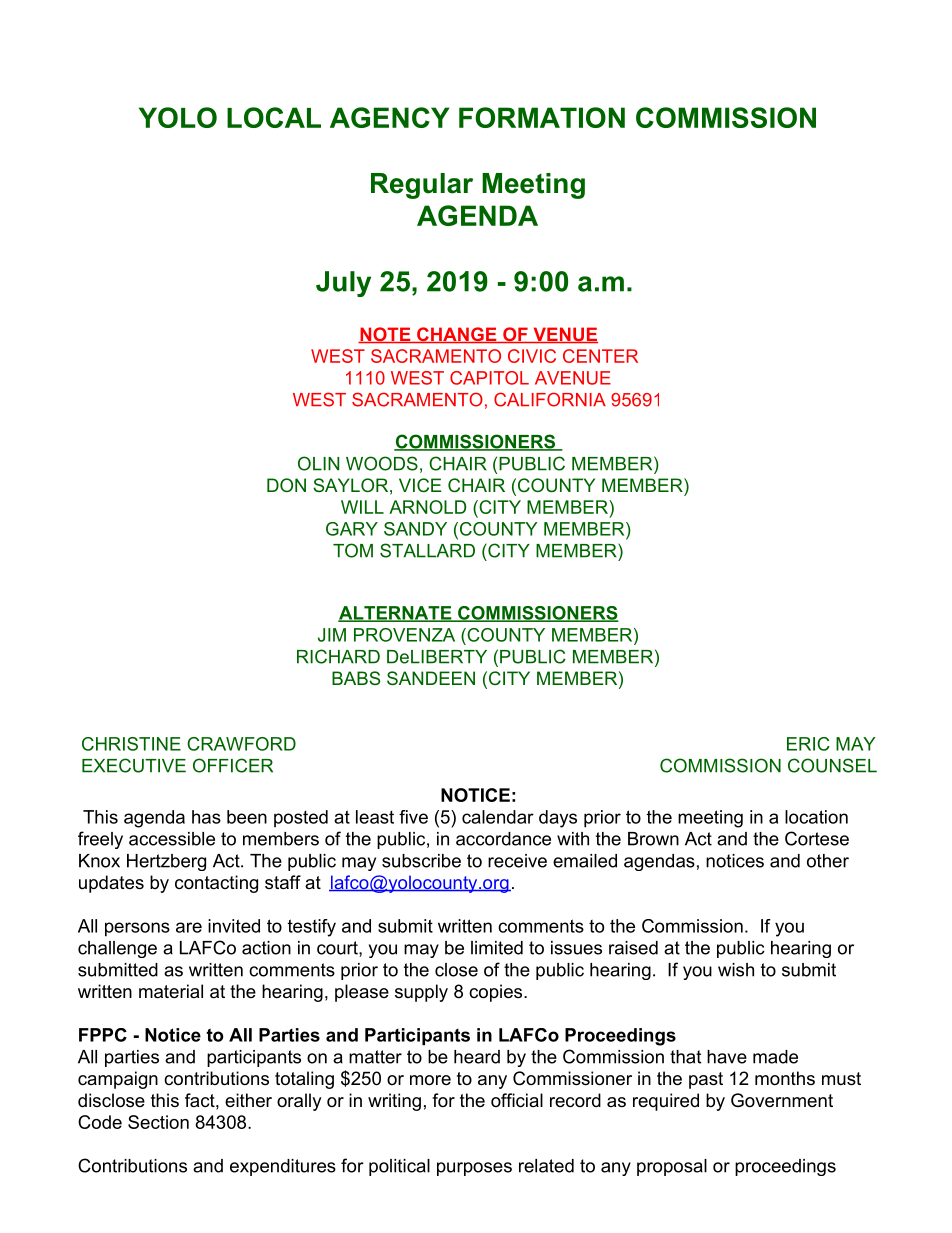 The height and width of the screenshot is (1233, 952). Describe the element at coordinates (808, 744) in the screenshot. I see `ERIC` at that location.
